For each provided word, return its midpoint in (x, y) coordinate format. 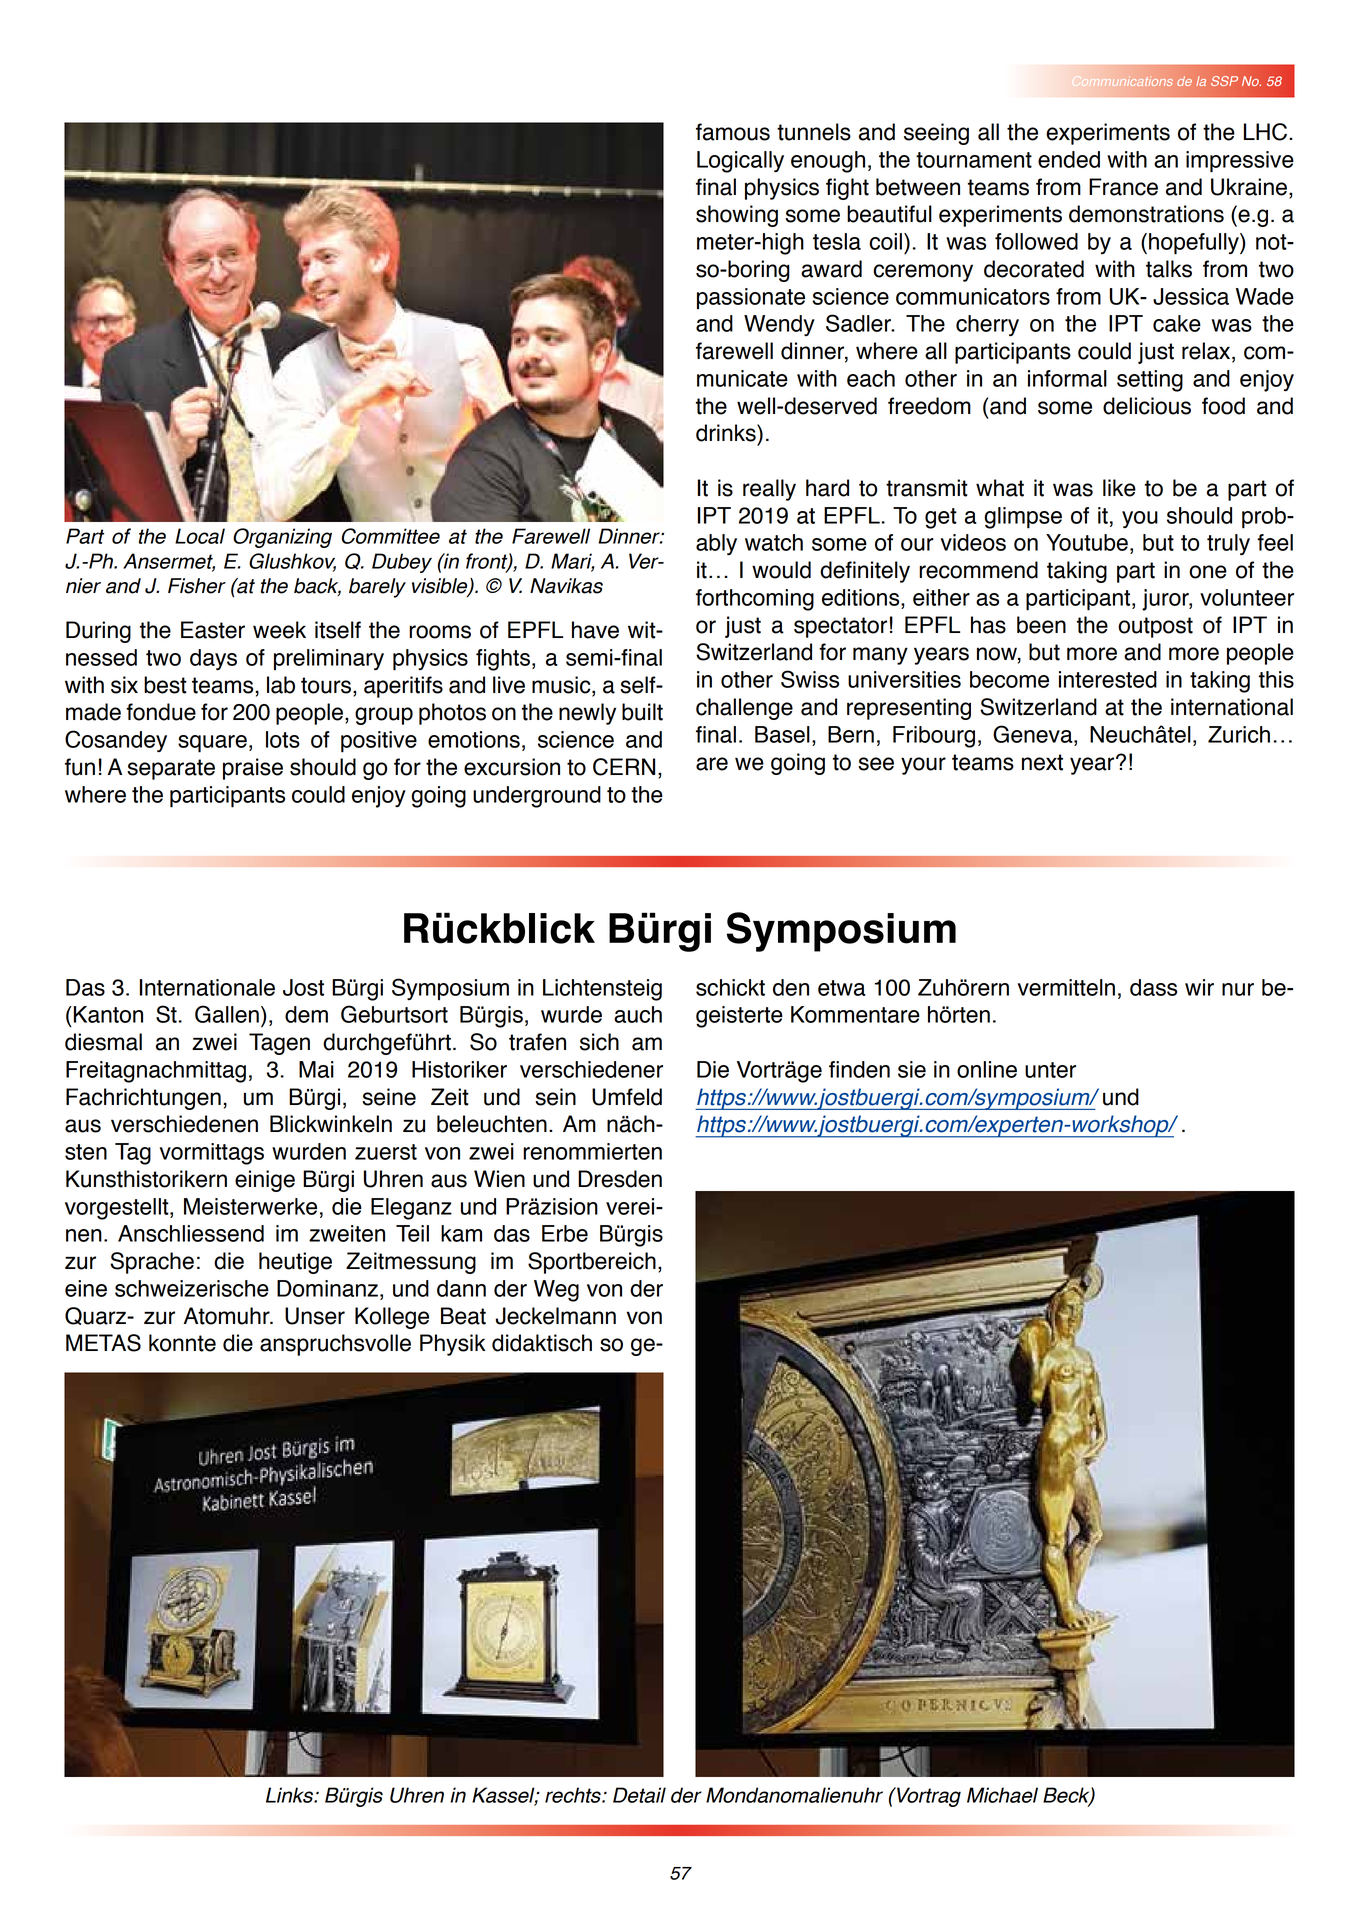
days (213, 659)
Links (291, 1795)
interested (1108, 679)
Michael (1002, 1795)
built (642, 712)
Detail (639, 1795)
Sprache (152, 1263)
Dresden (620, 1179)
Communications (1122, 81)
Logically (740, 162)
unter (1050, 1070)
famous (733, 132)
